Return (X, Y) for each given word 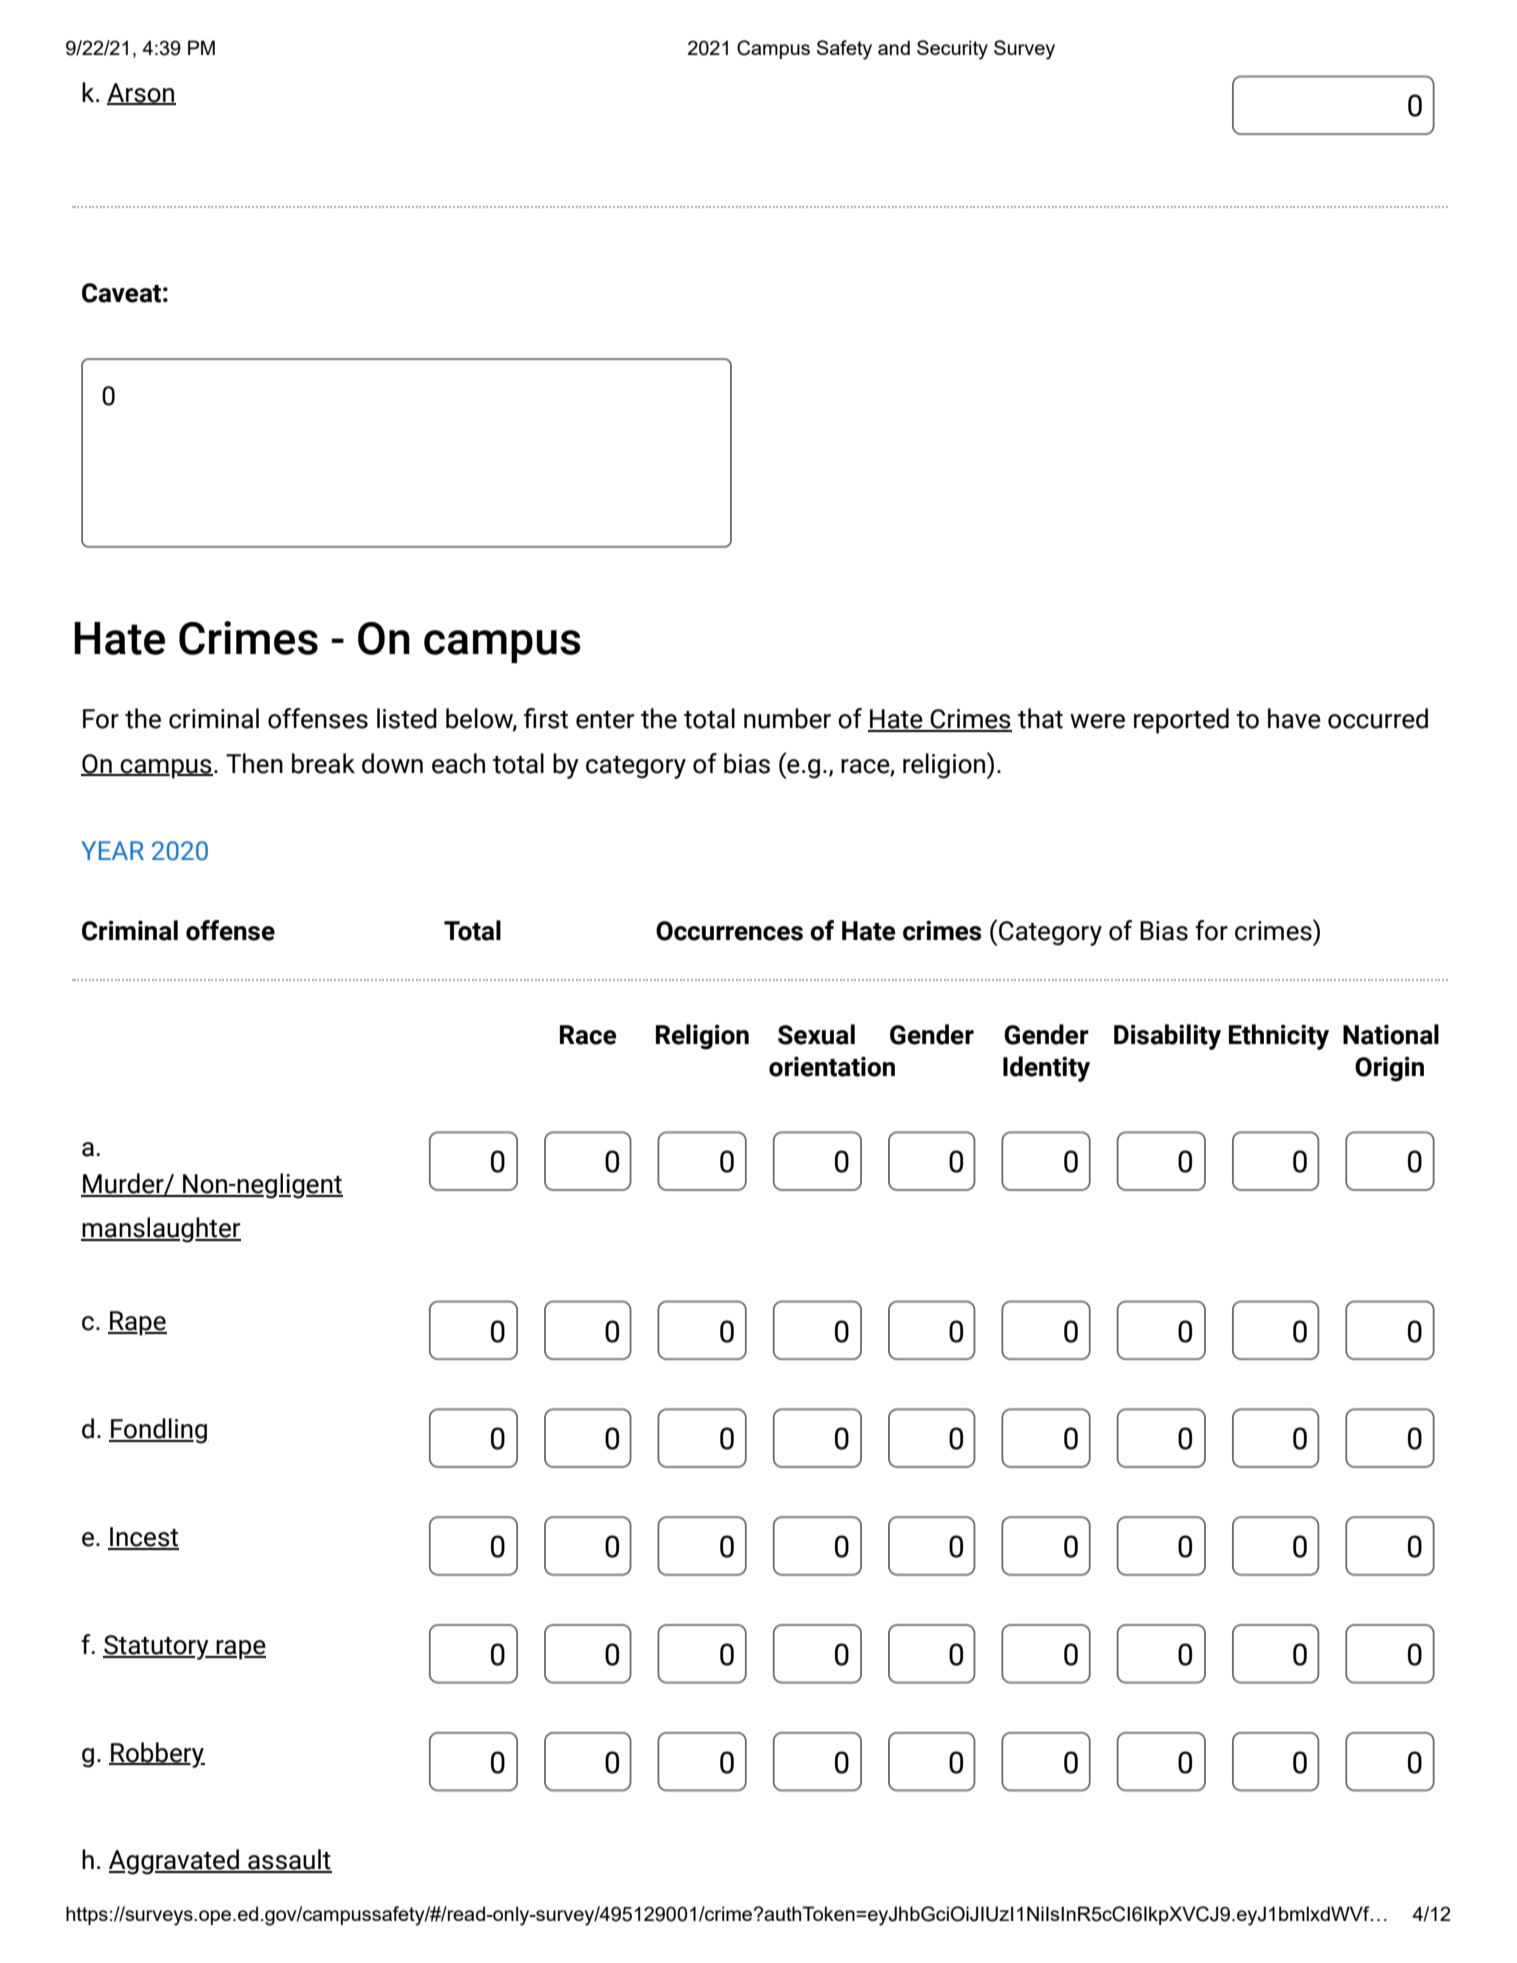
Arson (141, 93)
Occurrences (729, 931)
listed (407, 718)
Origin (1389, 1069)
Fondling (158, 1431)
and (894, 47)
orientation (832, 1066)
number (787, 718)
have (1294, 718)
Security (952, 50)
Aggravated (175, 1862)
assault (289, 1860)
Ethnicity (1279, 1037)
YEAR (112, 850)
